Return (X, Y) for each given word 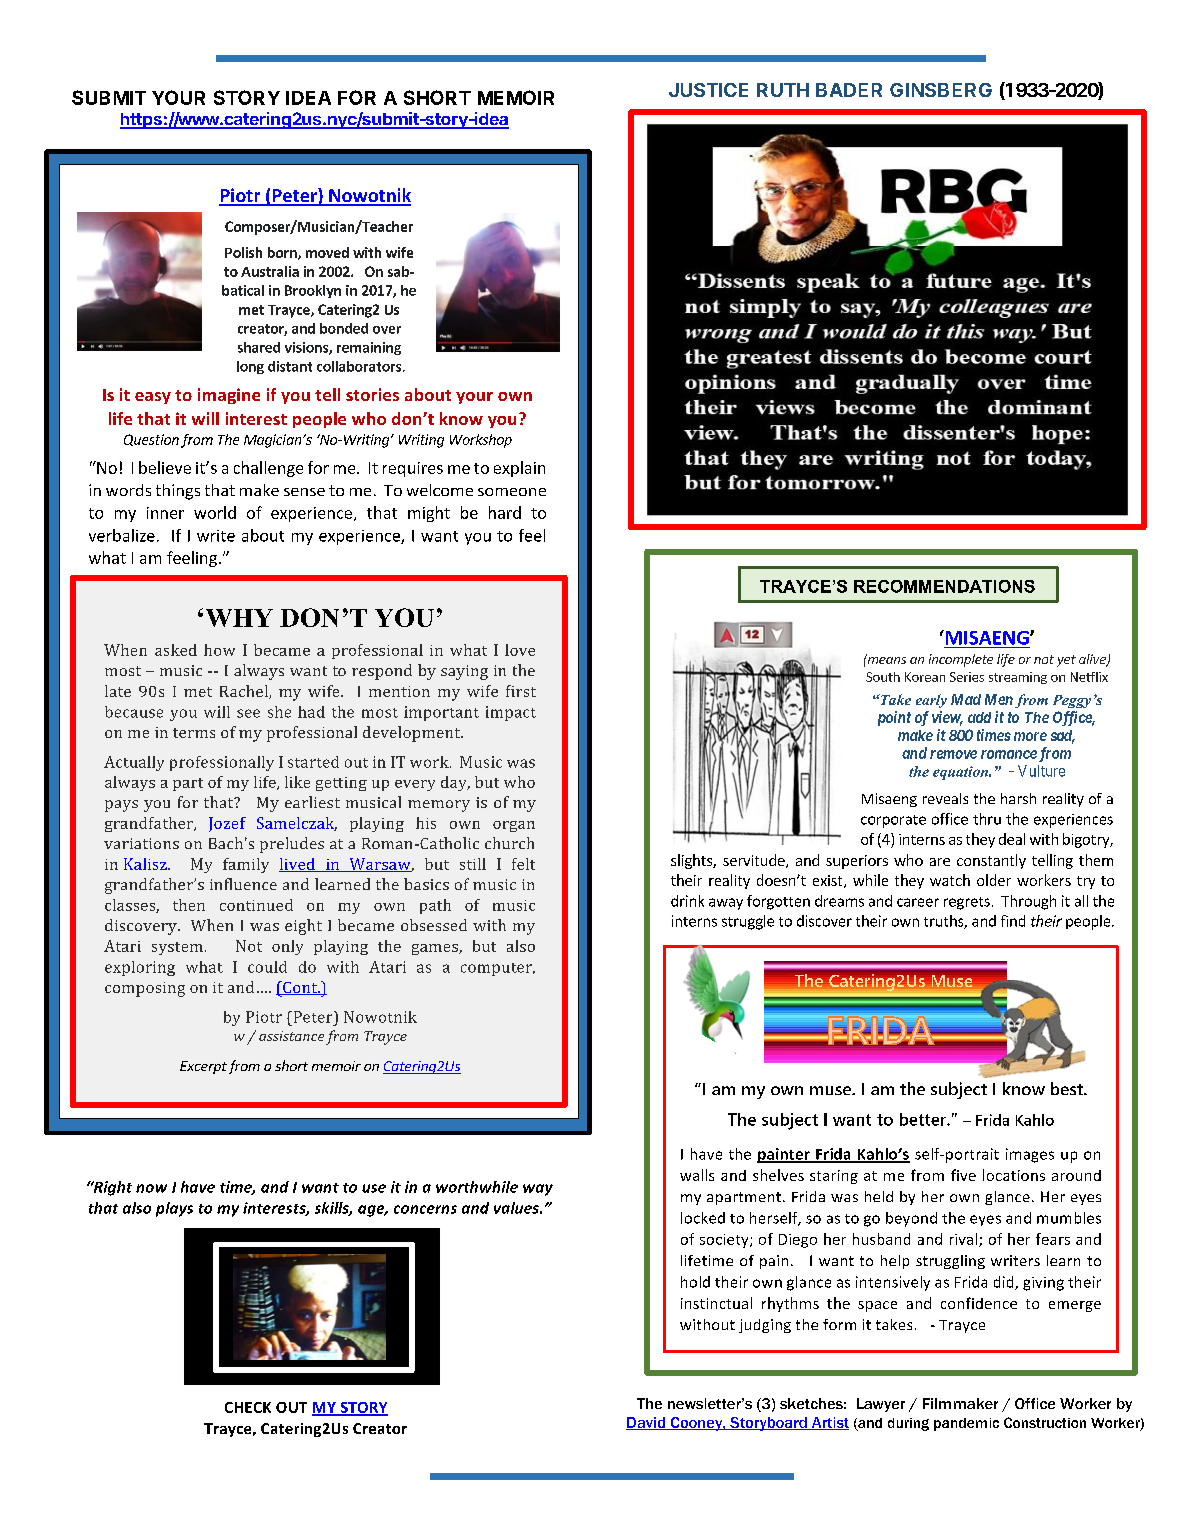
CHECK (248, 1407)
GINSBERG (941, 90)
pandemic (966, 1424)
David (647, 1423)
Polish (243, 252)
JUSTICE (708, 90)
